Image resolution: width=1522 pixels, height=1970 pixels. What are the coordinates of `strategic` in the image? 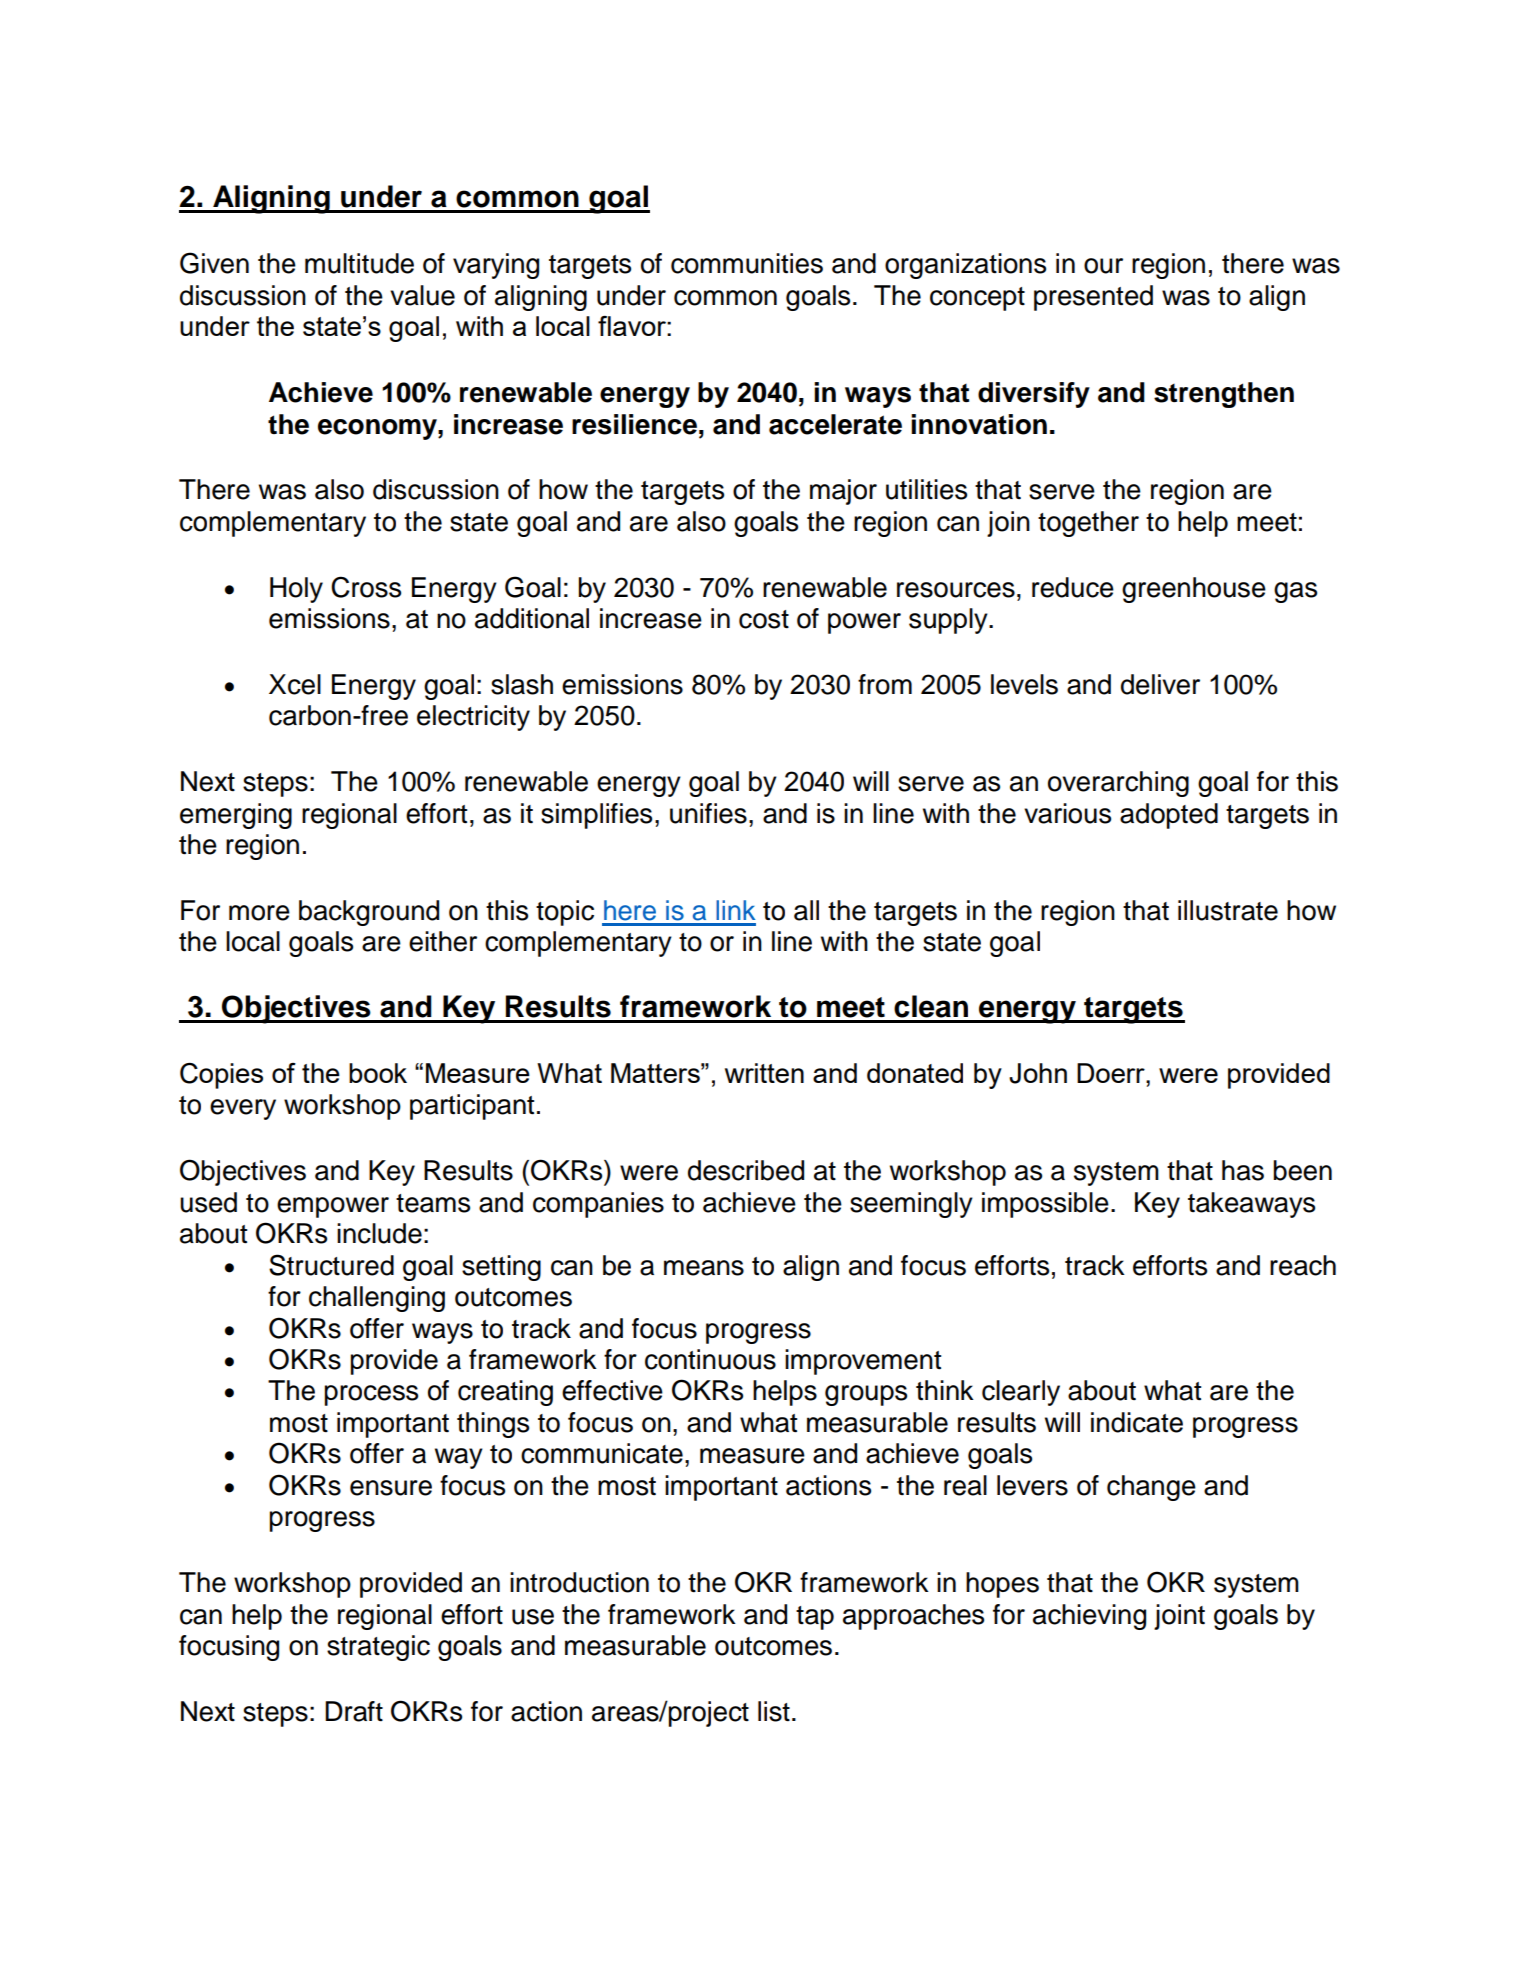 It's located at (378, 1648).
